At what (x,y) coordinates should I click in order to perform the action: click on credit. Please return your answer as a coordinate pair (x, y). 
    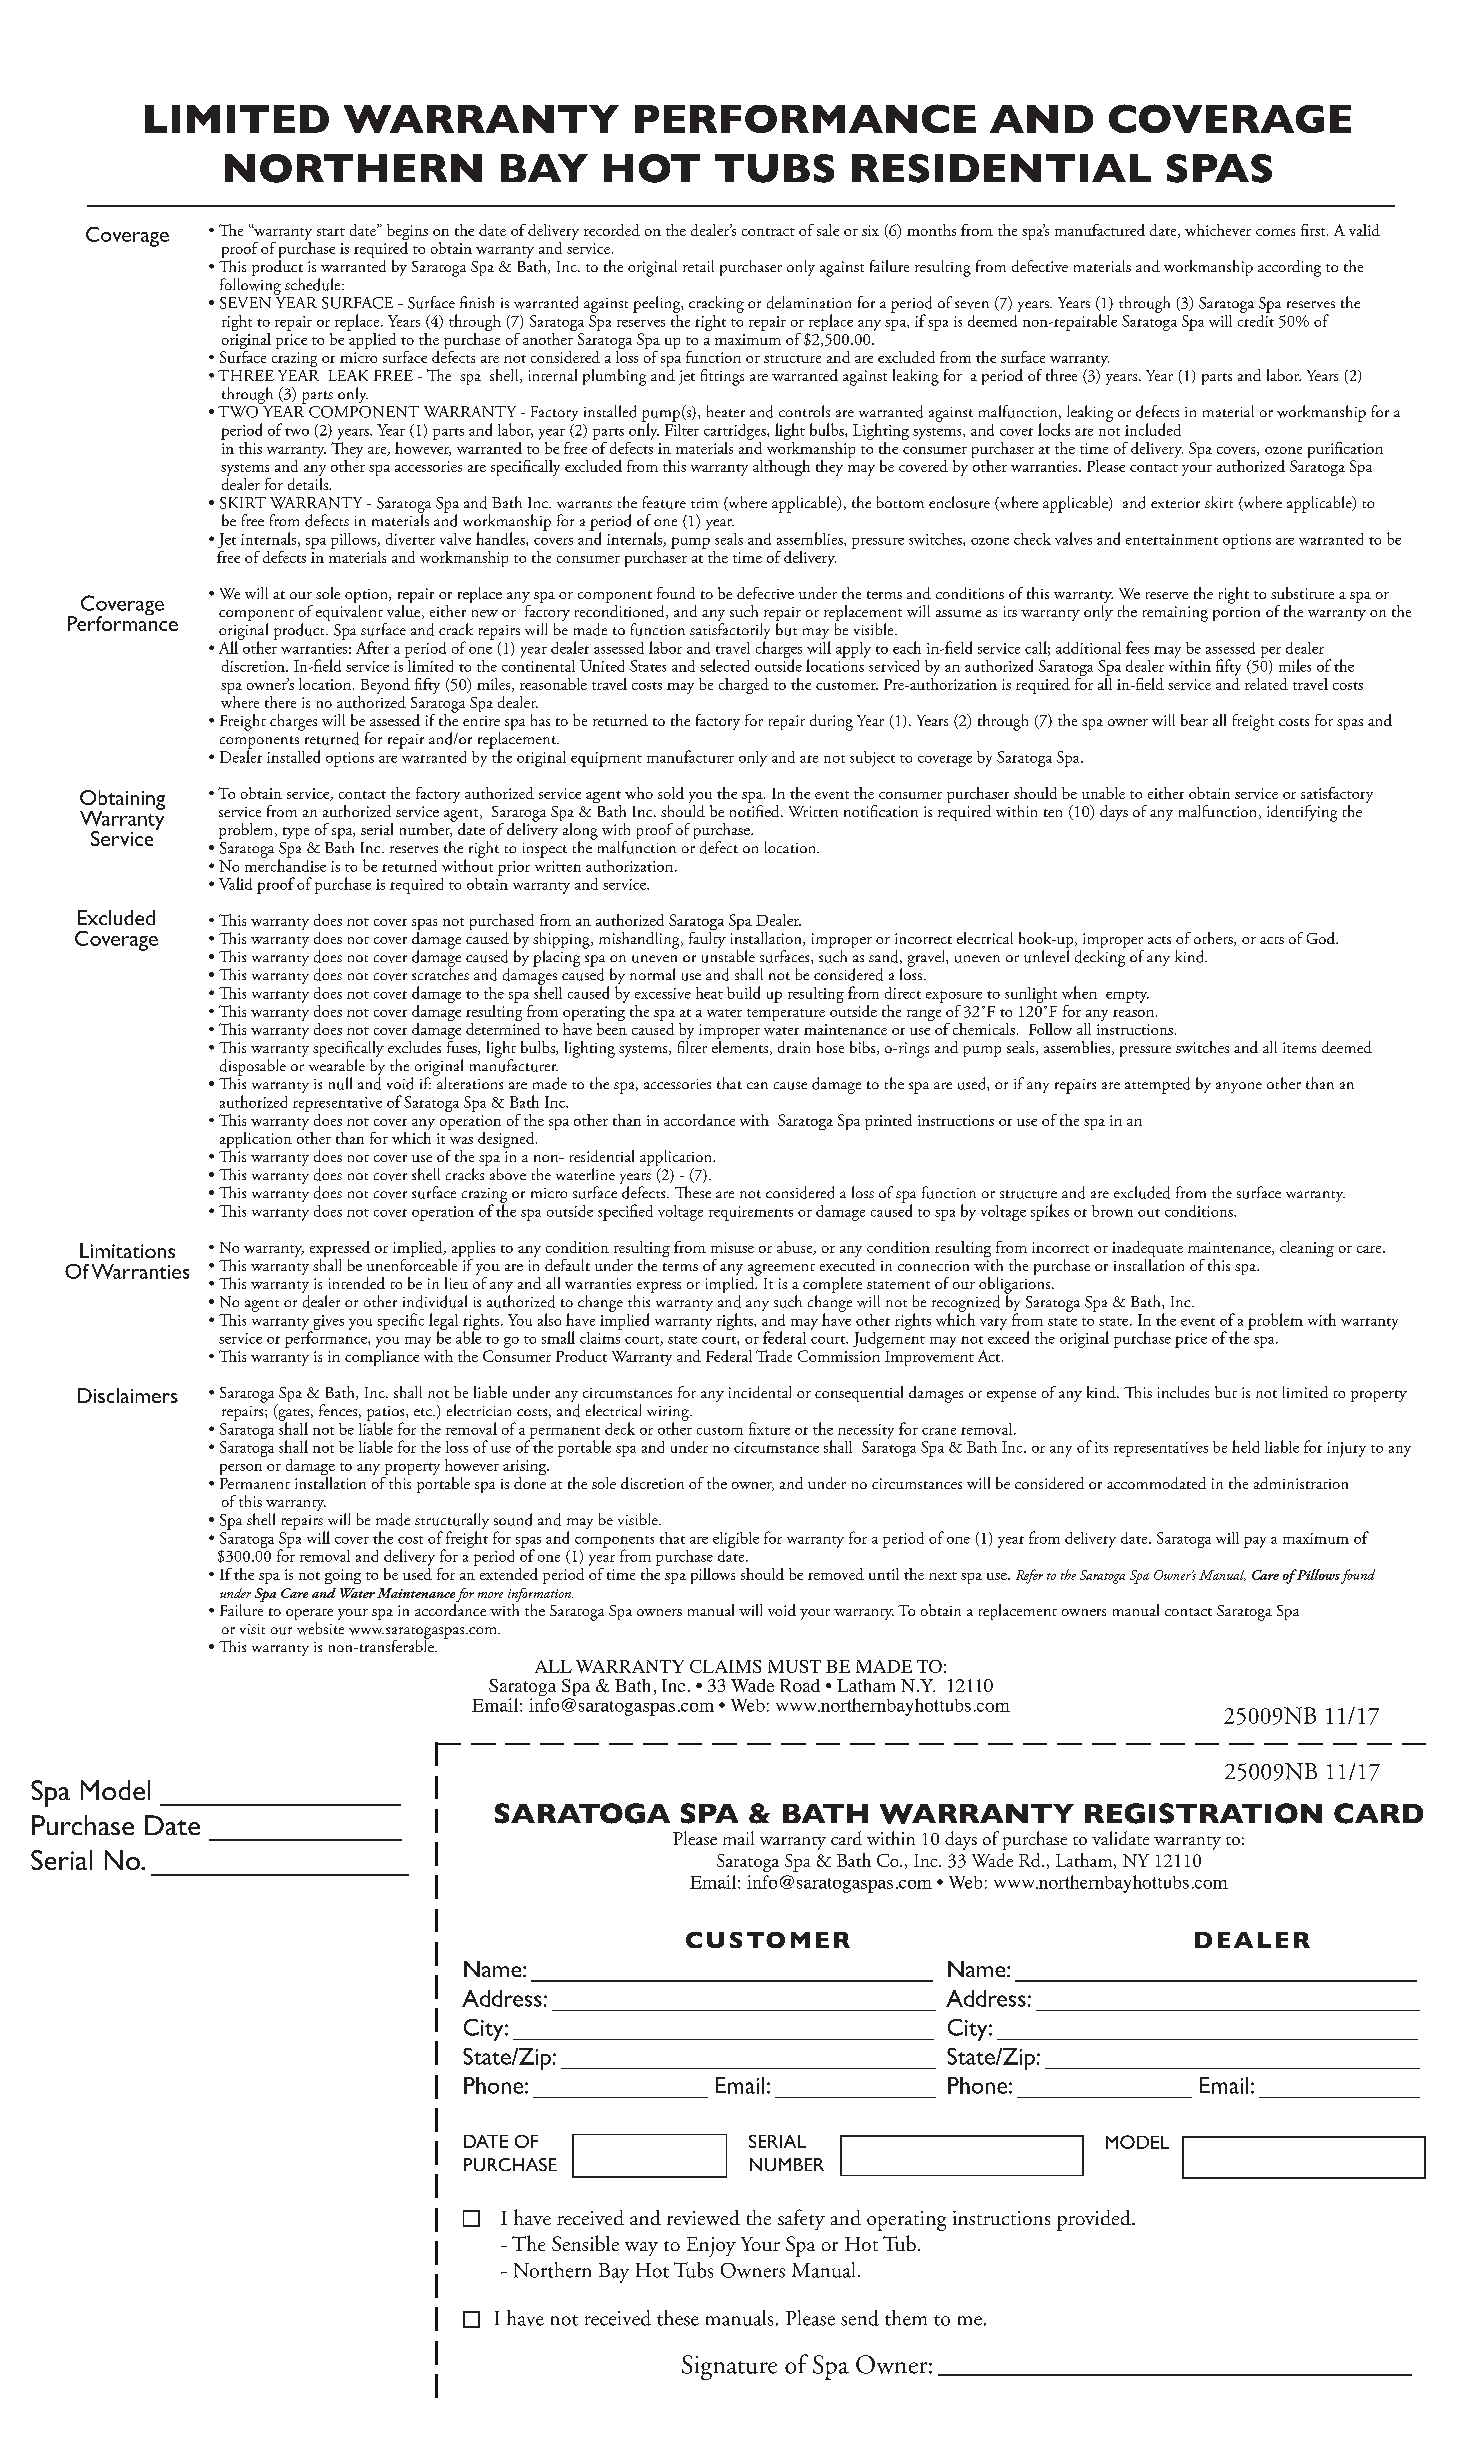
    Looking at the image, I should click on (1256, 319).
